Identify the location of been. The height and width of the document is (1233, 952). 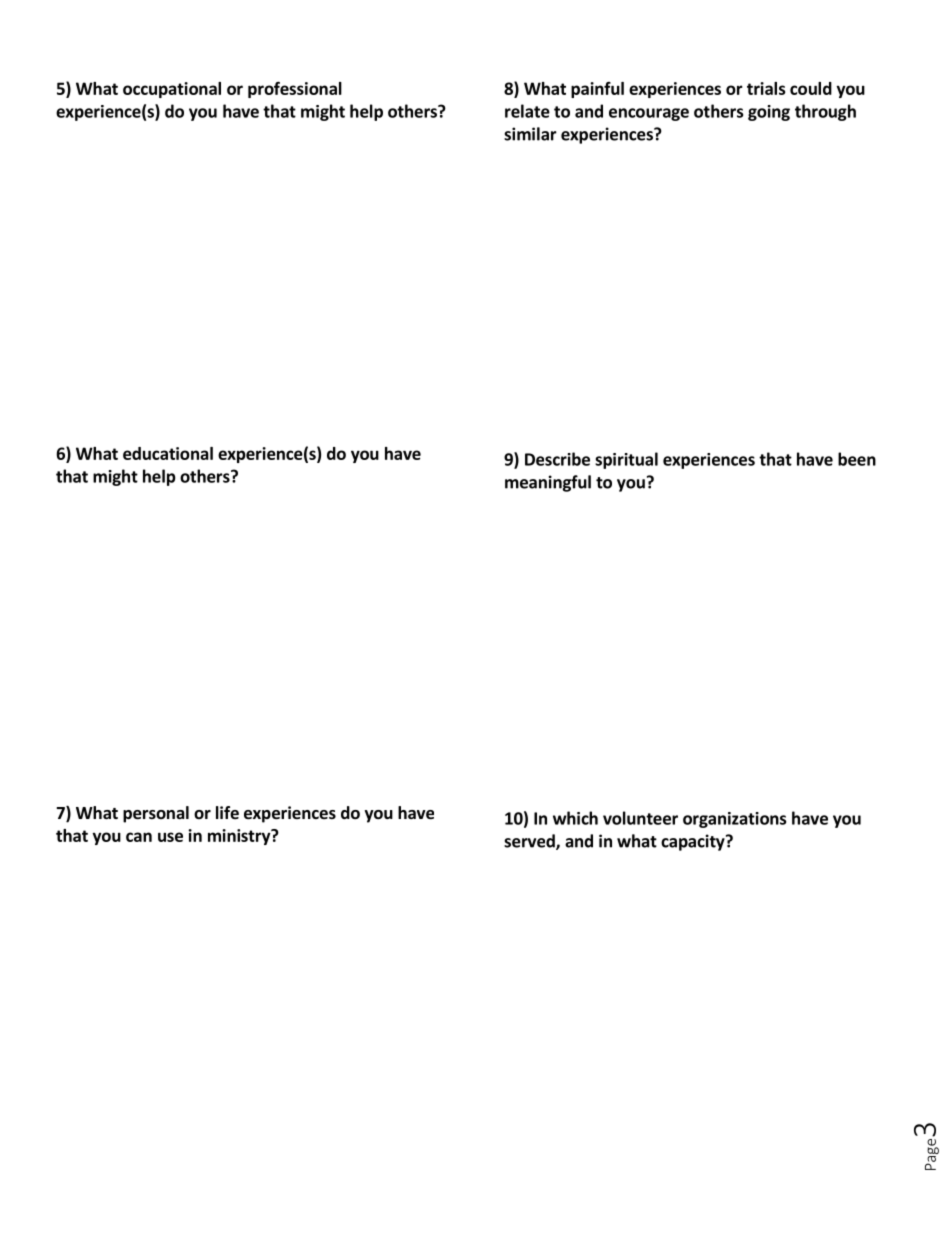
(857, 459).
